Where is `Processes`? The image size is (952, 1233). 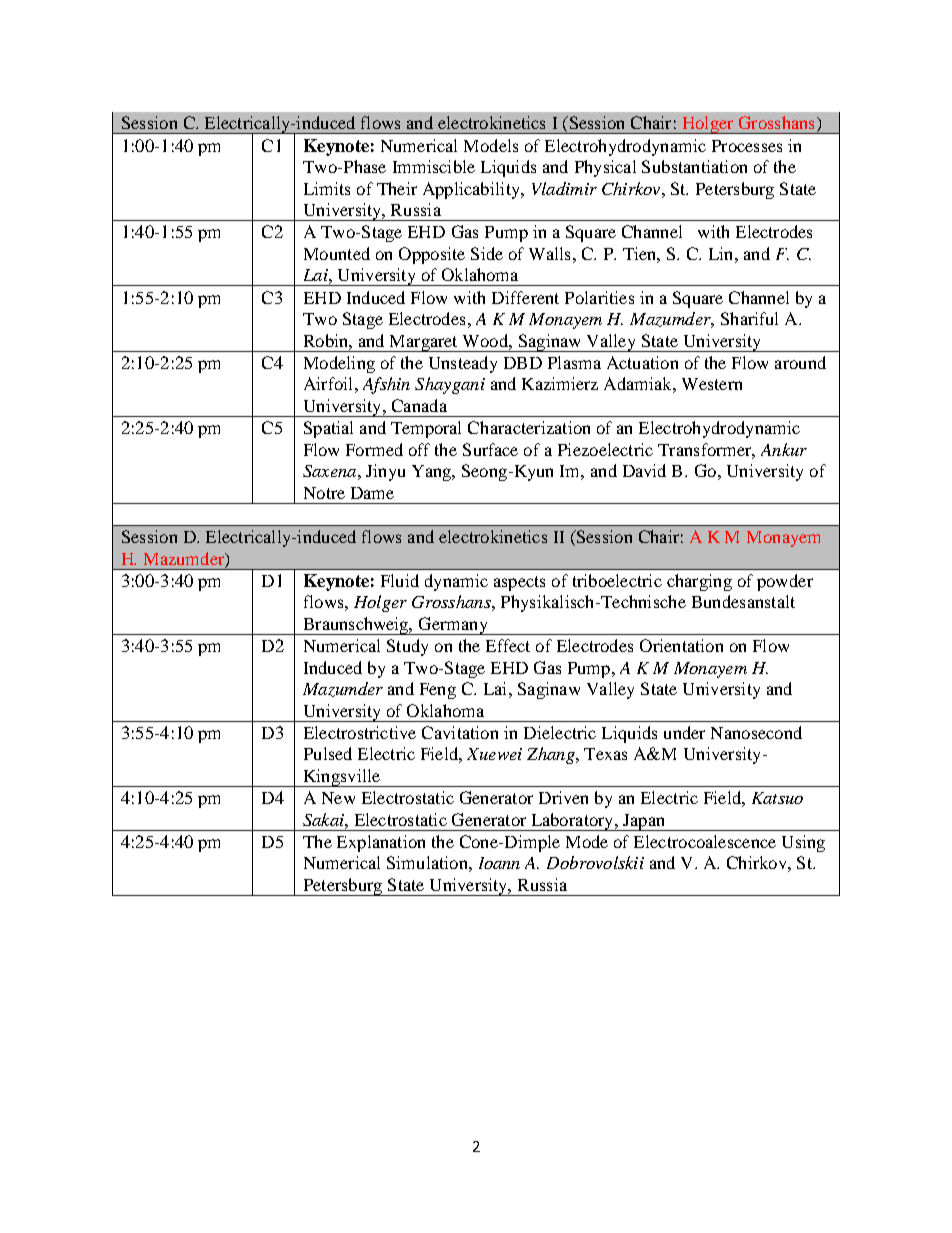
Processes is located at coordinates (747, 146).
